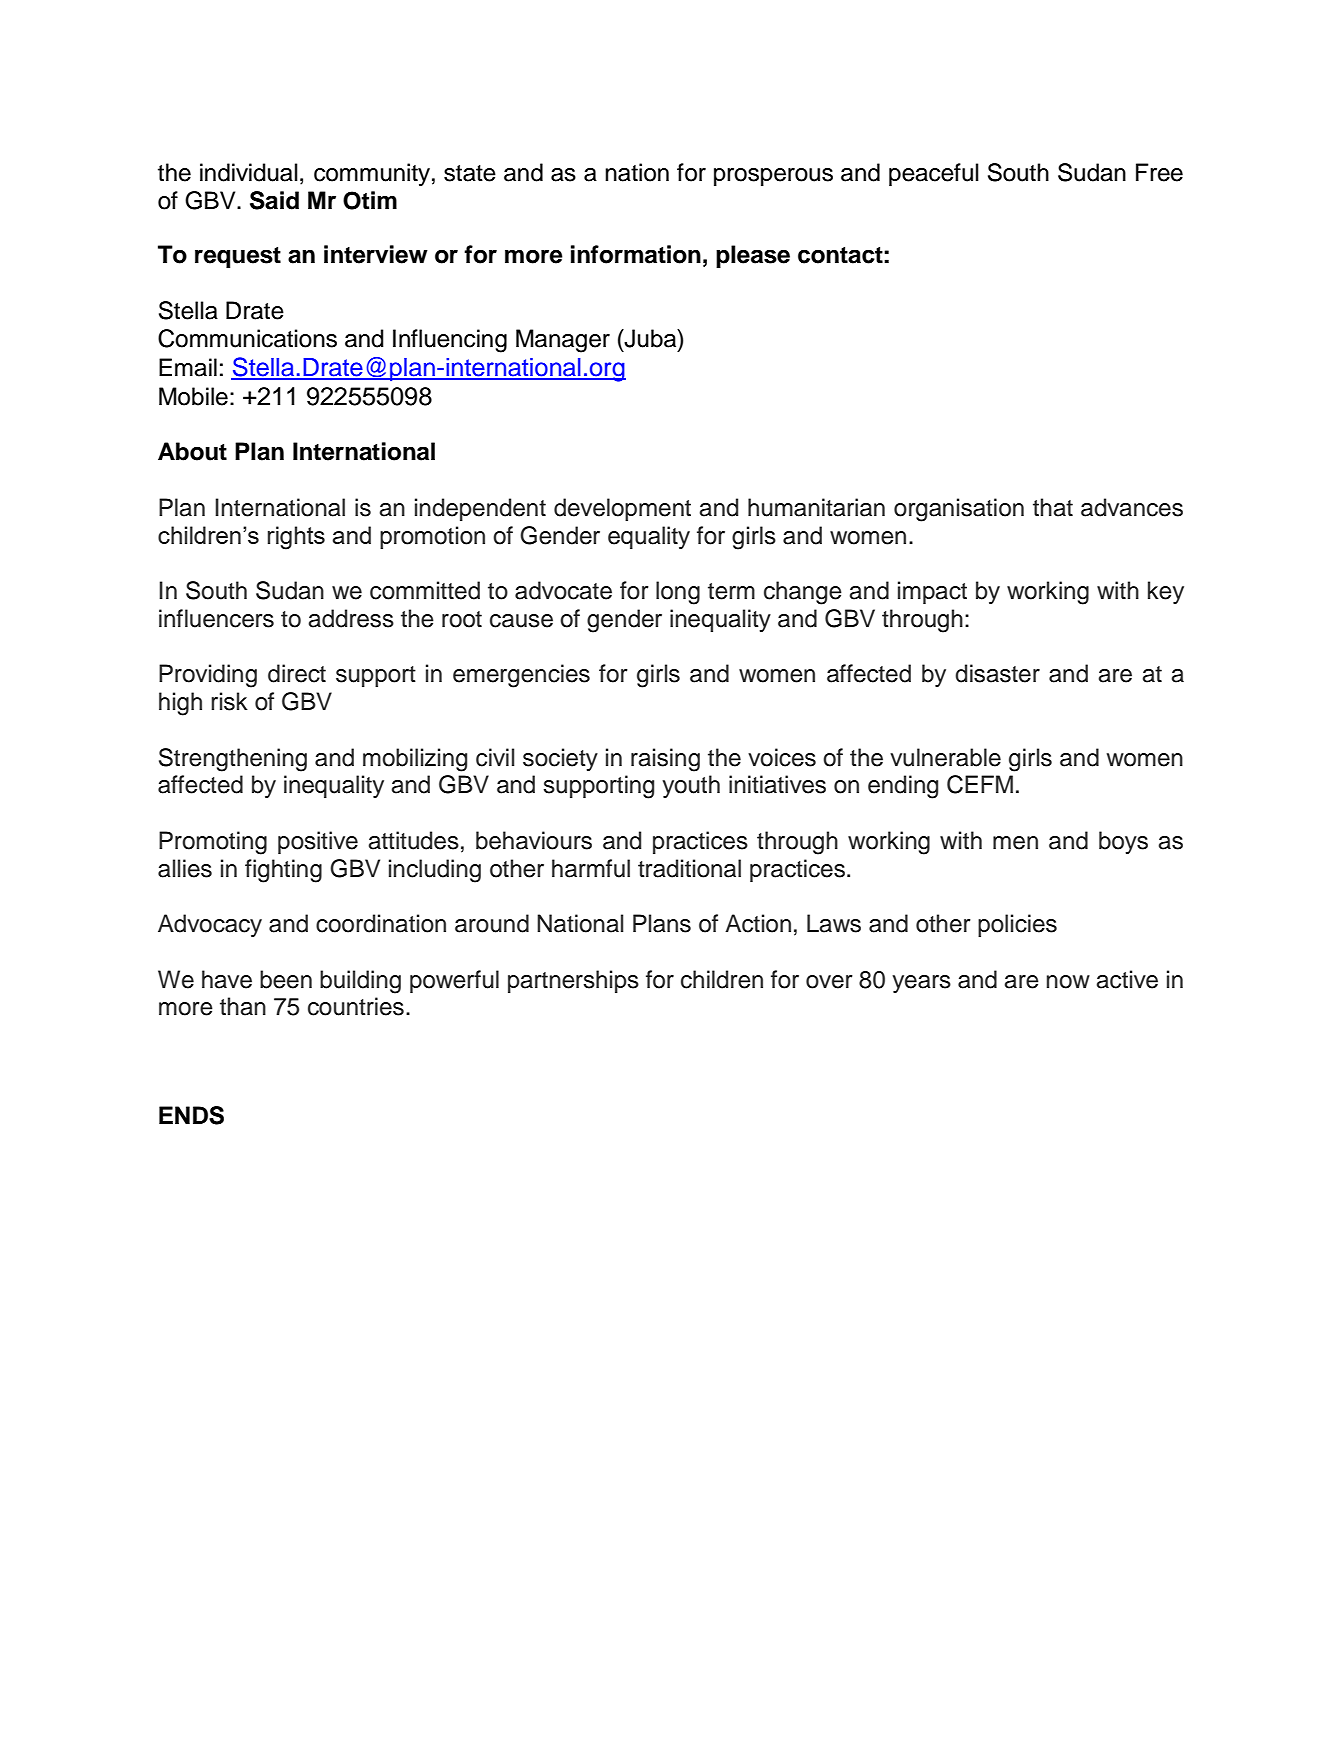 Image resolution: width=1342 pixels, height=1737 pixels. I want to click on ENDS, so click(191, 1115).
